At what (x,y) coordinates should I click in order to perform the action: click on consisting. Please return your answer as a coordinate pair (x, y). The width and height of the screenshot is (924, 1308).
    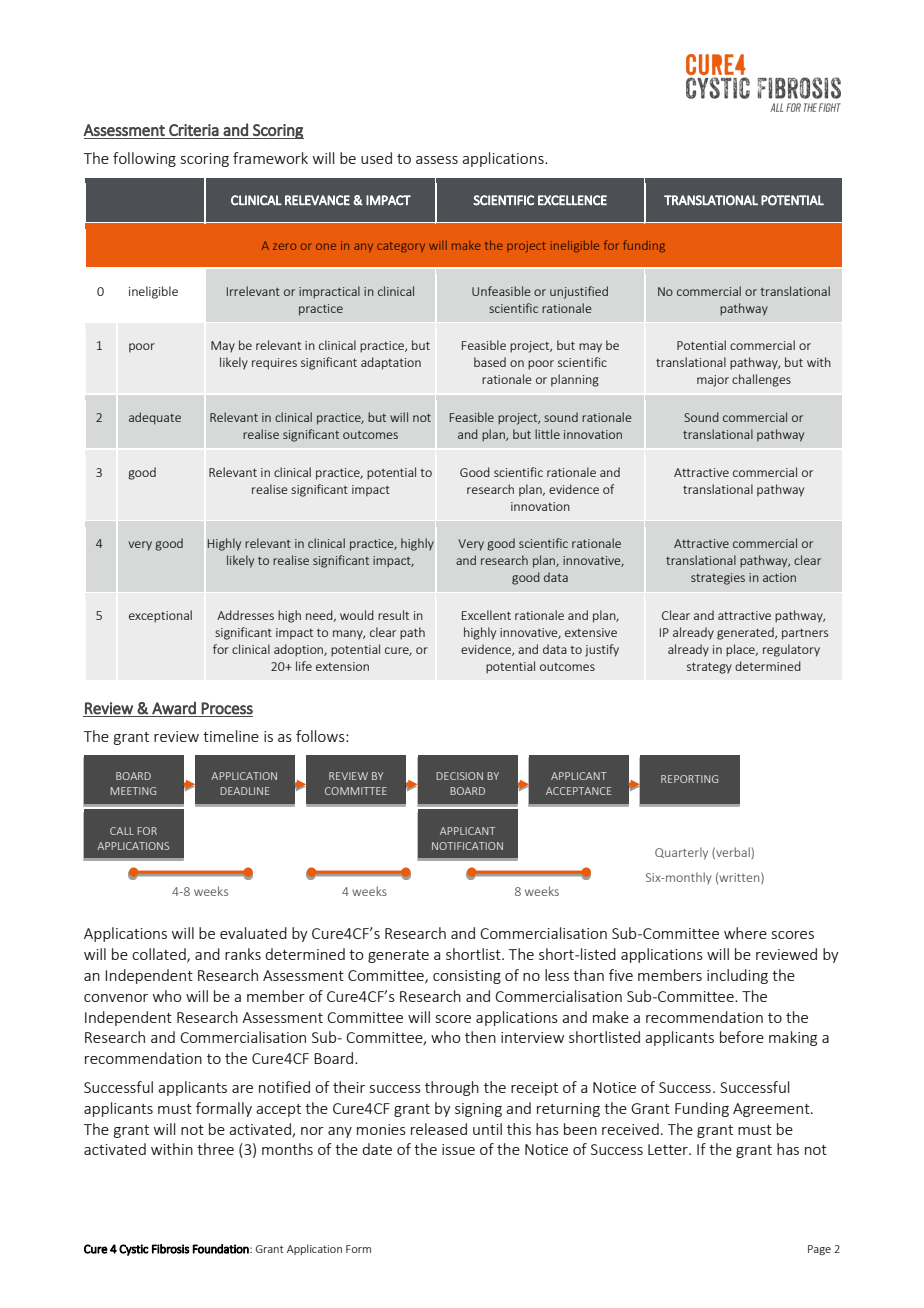
    Looking at the image, I should click on (467, 977).
